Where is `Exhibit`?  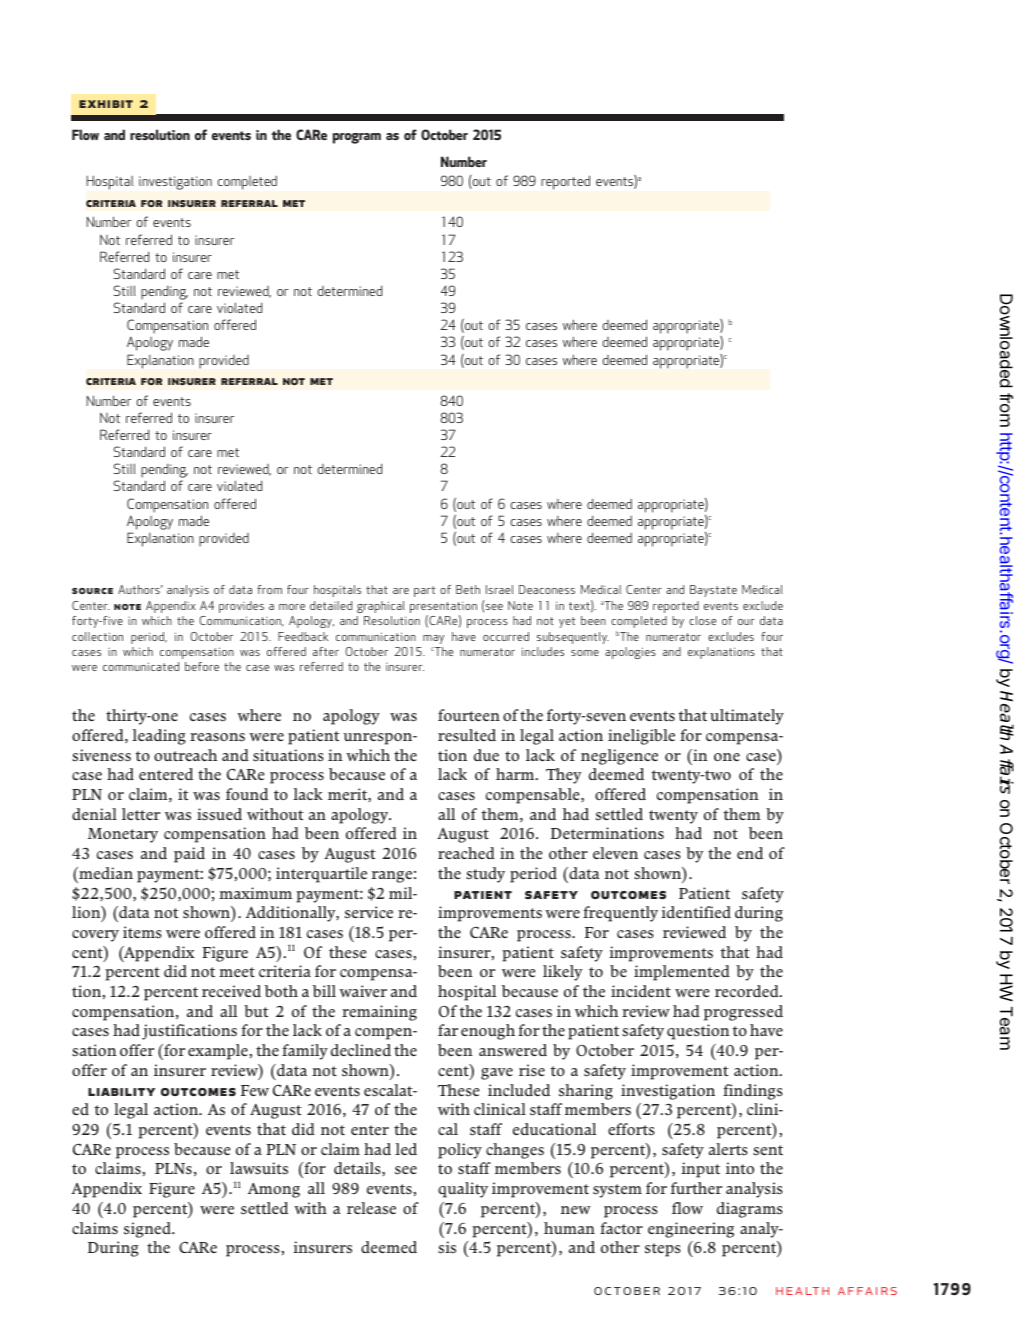
Exhibit is located at coordinates (106, 104).
